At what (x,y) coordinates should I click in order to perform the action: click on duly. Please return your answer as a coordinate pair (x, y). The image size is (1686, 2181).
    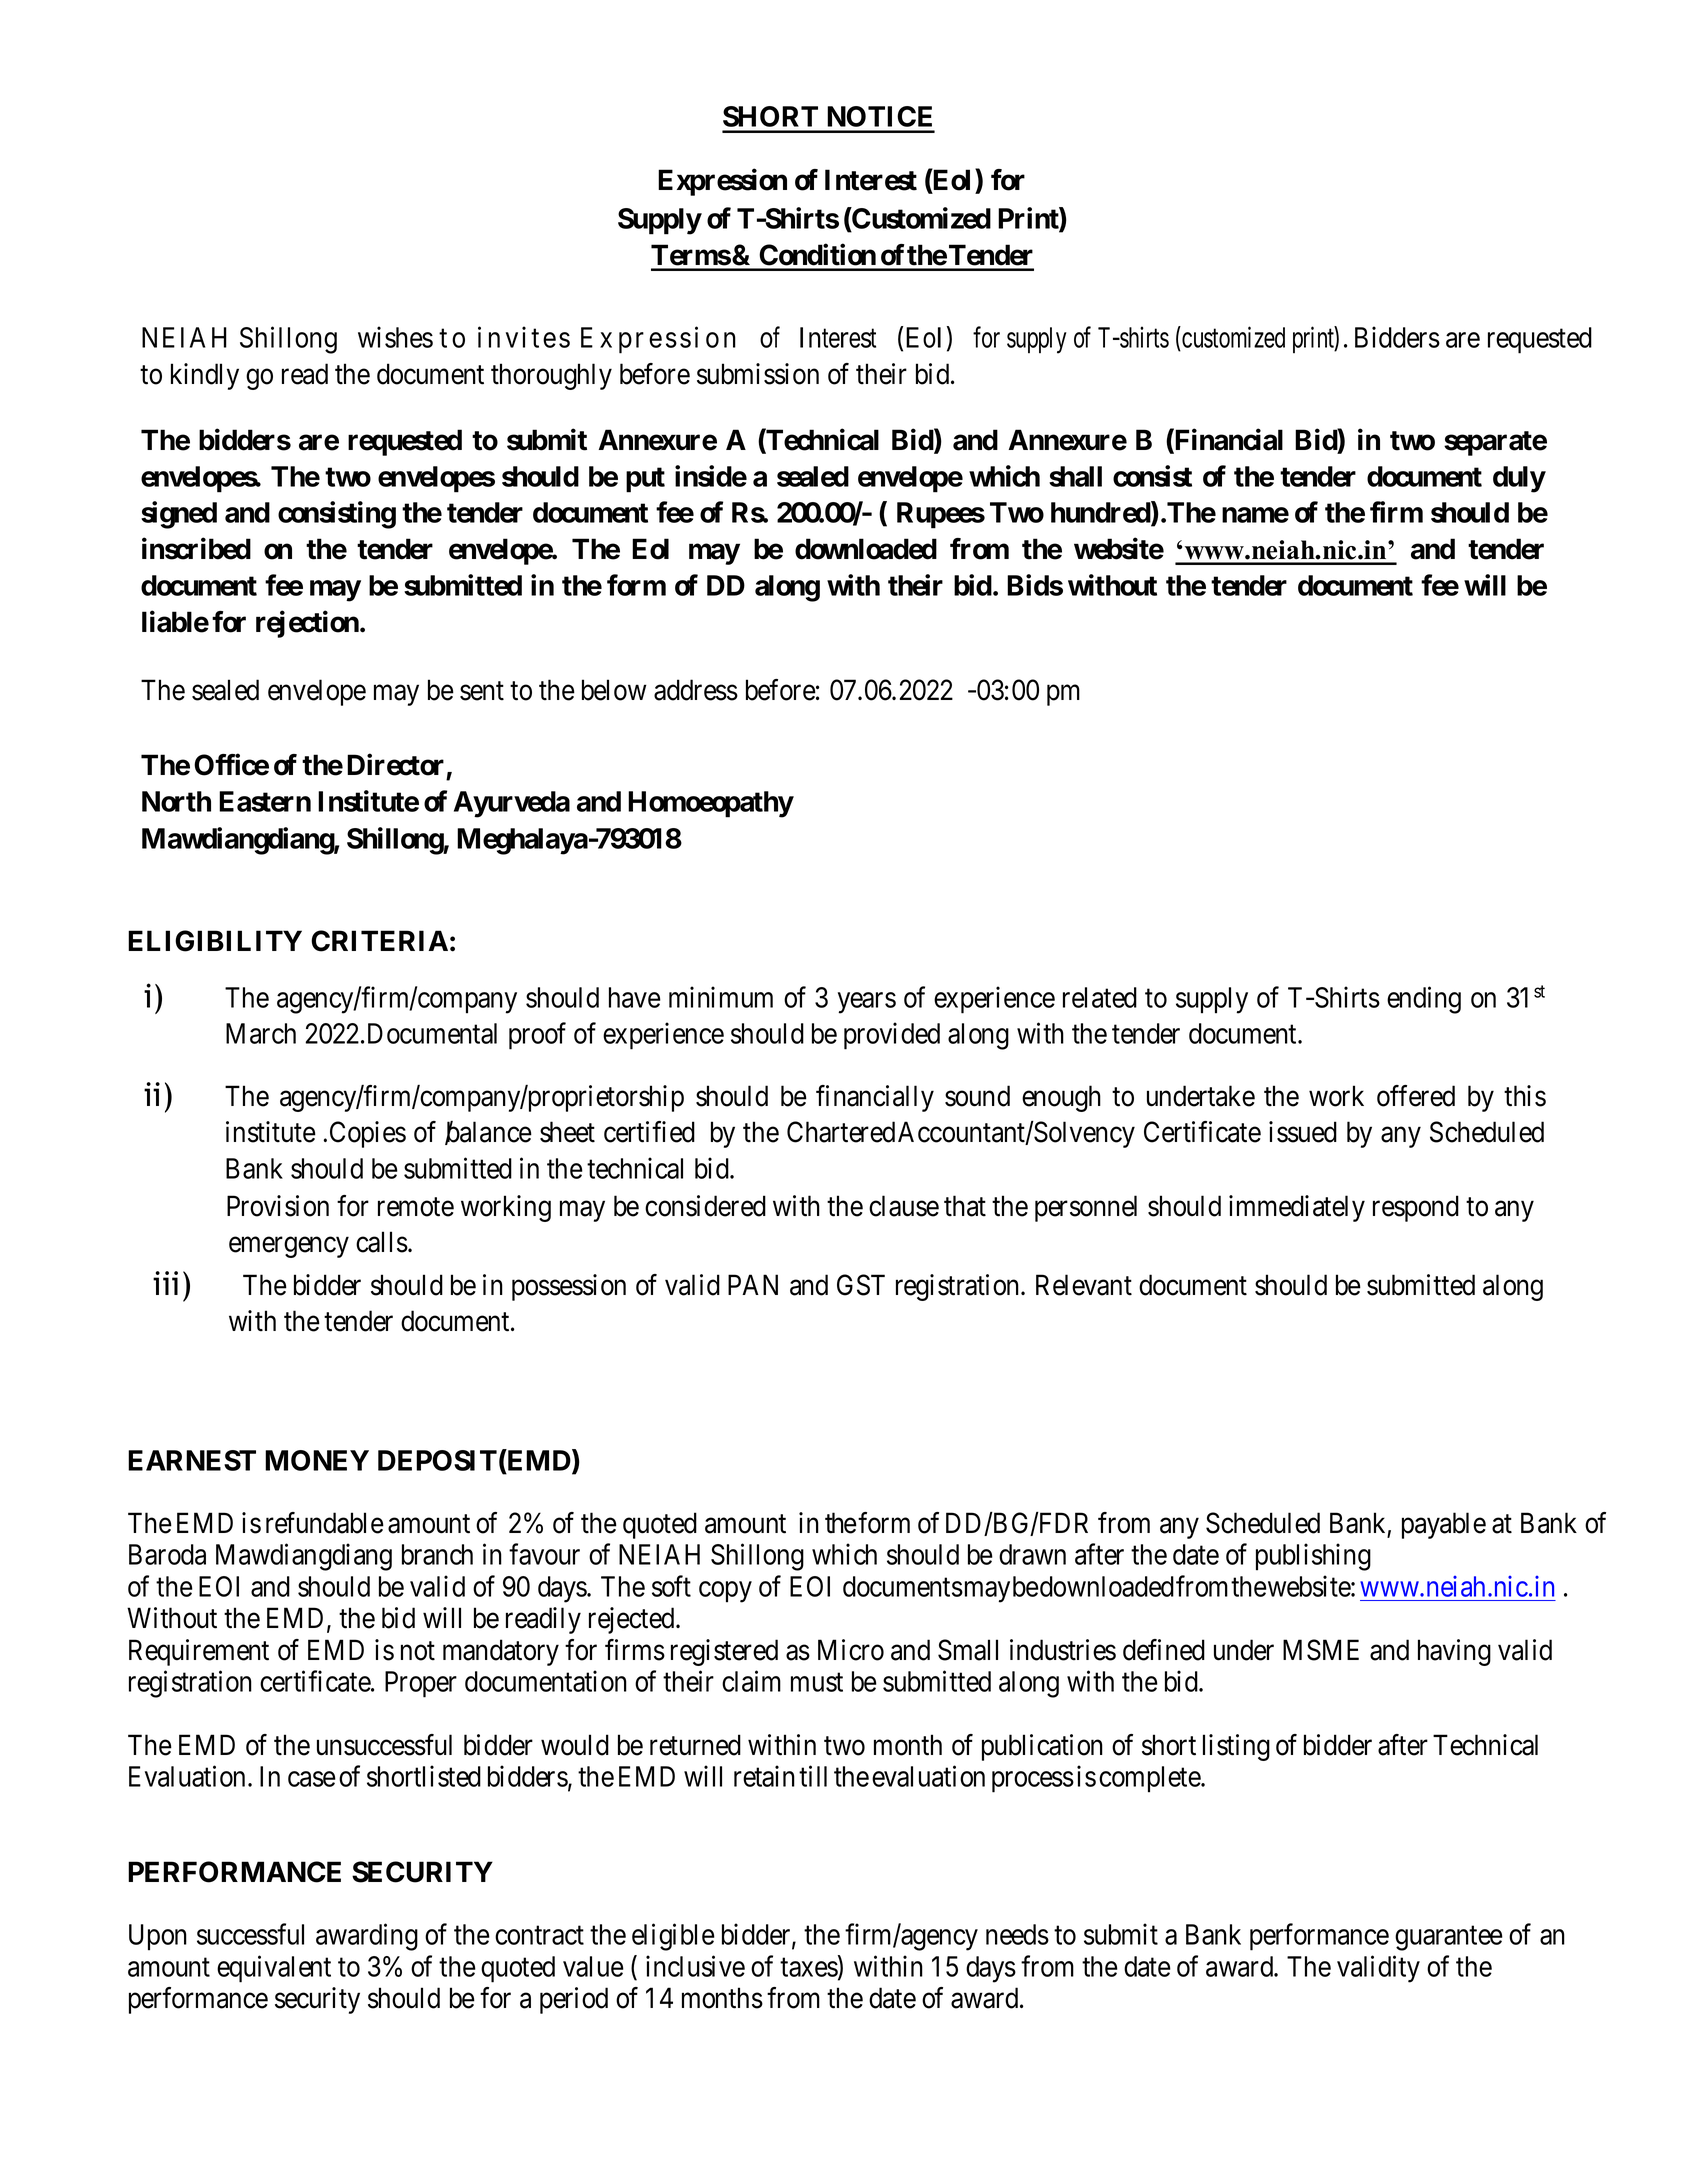
    Looking at the image, I should click on (1519, 479).
